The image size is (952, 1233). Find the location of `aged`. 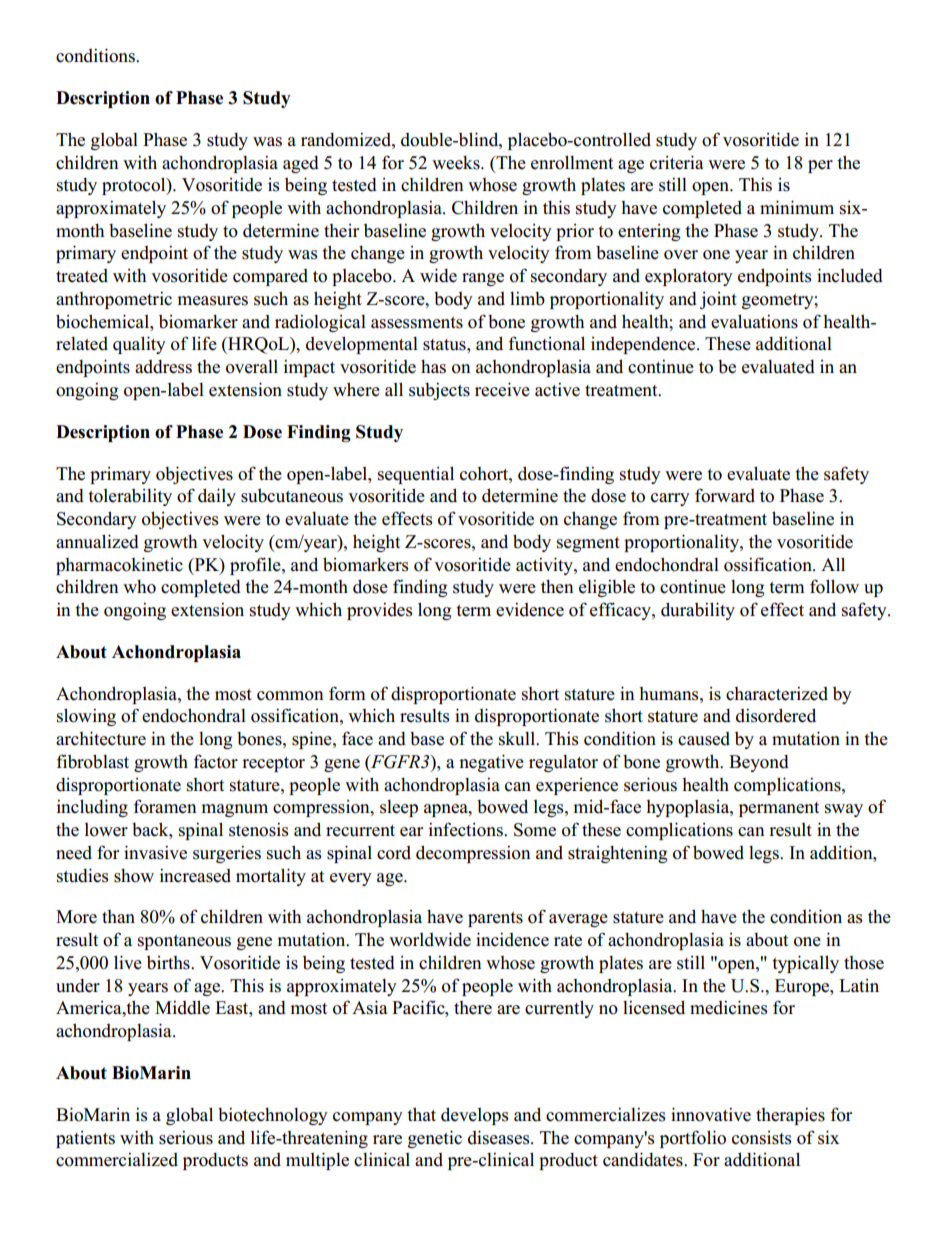

aged is located at coordinates (301, 164).
